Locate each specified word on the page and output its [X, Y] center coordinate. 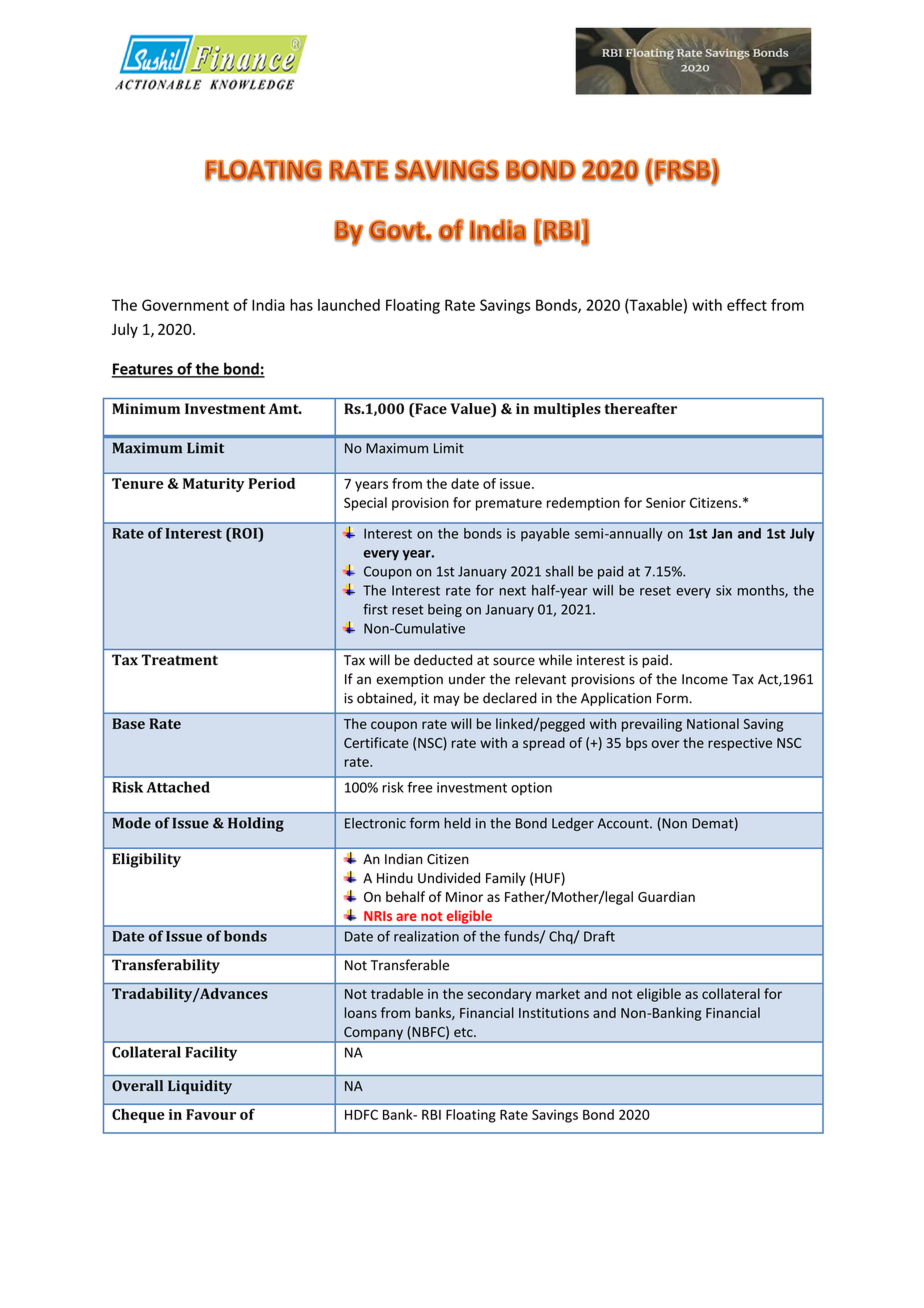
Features [143, 370]
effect [747, 305]
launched [349, 305]
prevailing [652, 725]
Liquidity [200, 1087]
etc [464, 1032]
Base [128, 723]
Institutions [554, 1013]
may [447, 700]
